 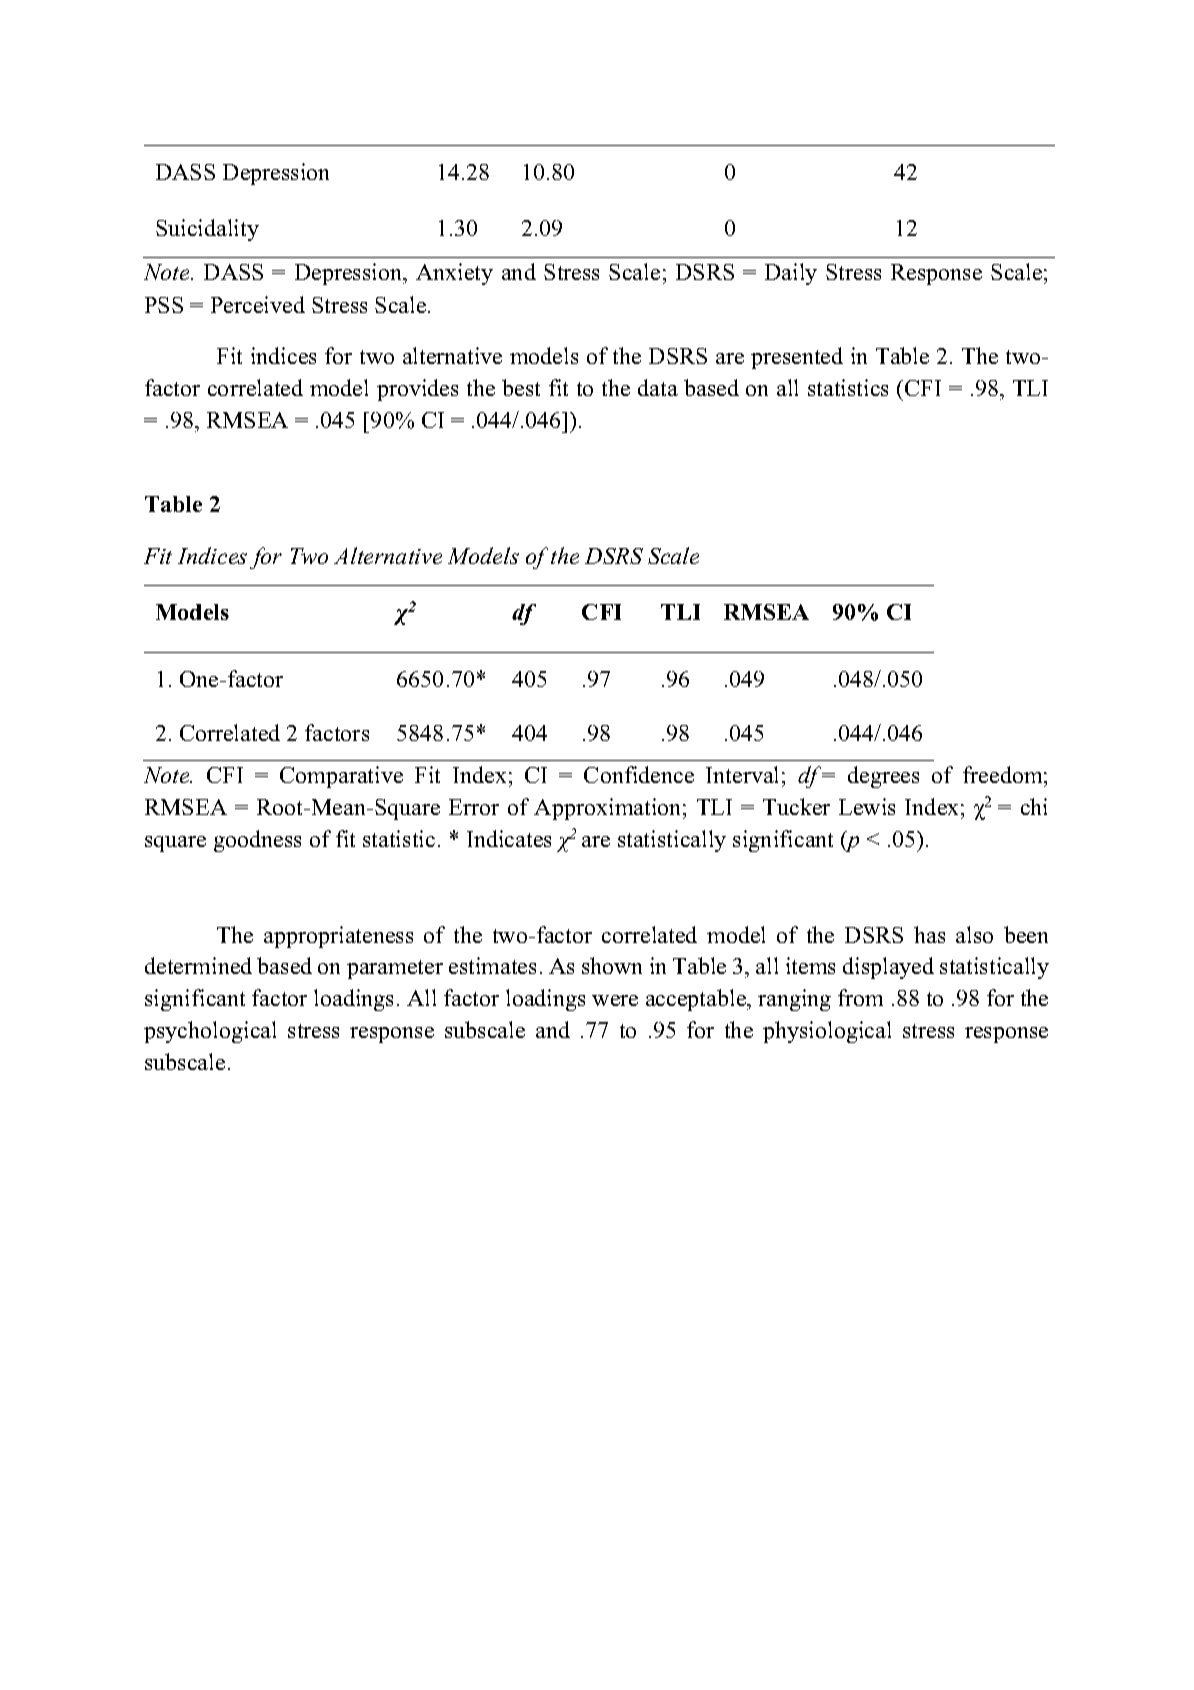 What do you see at coordinates (791, 274) in the screenshot?
I see `Daily` at bounding box center [791, 274].
